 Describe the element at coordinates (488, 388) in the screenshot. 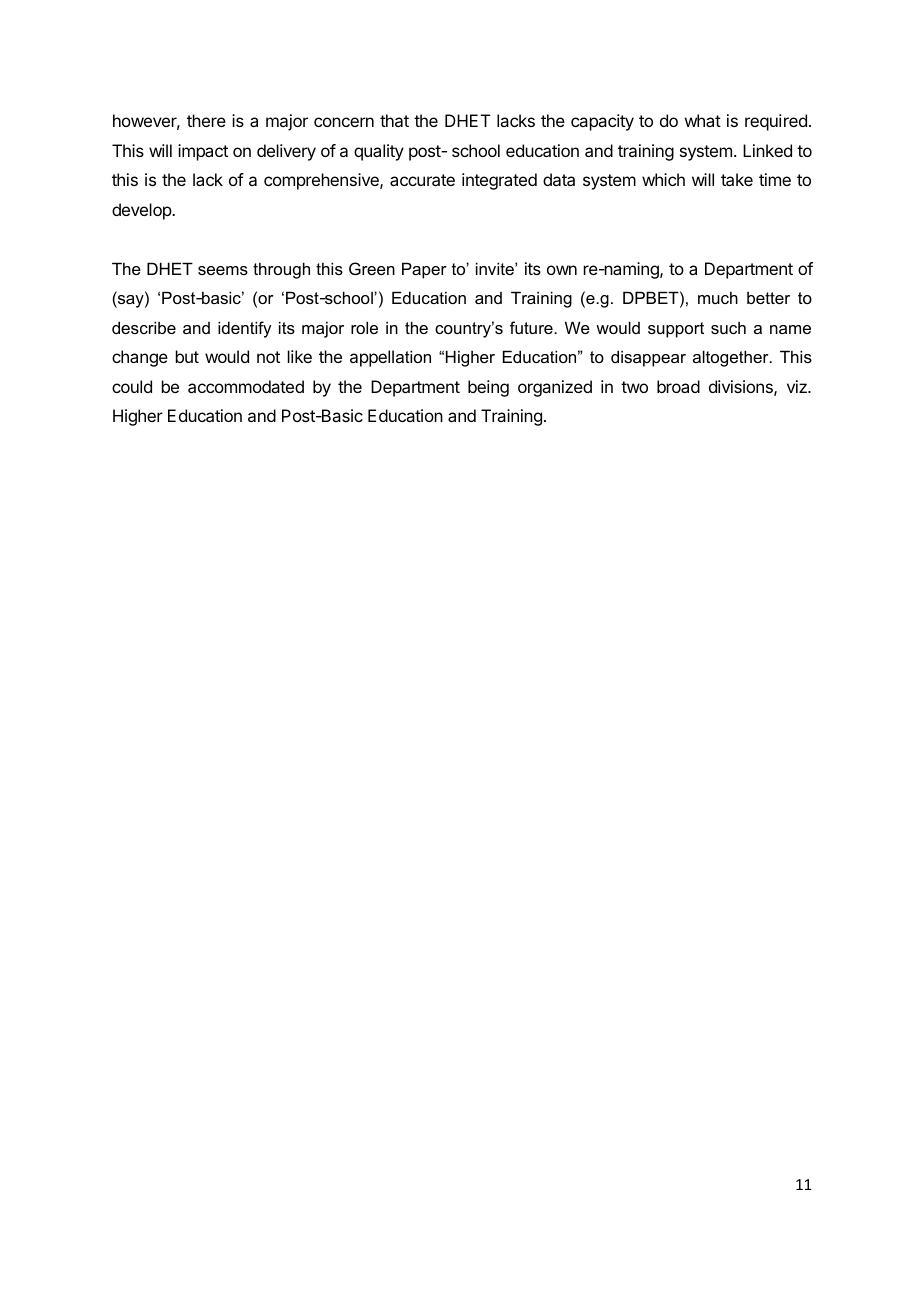

I see `being` at that location.
